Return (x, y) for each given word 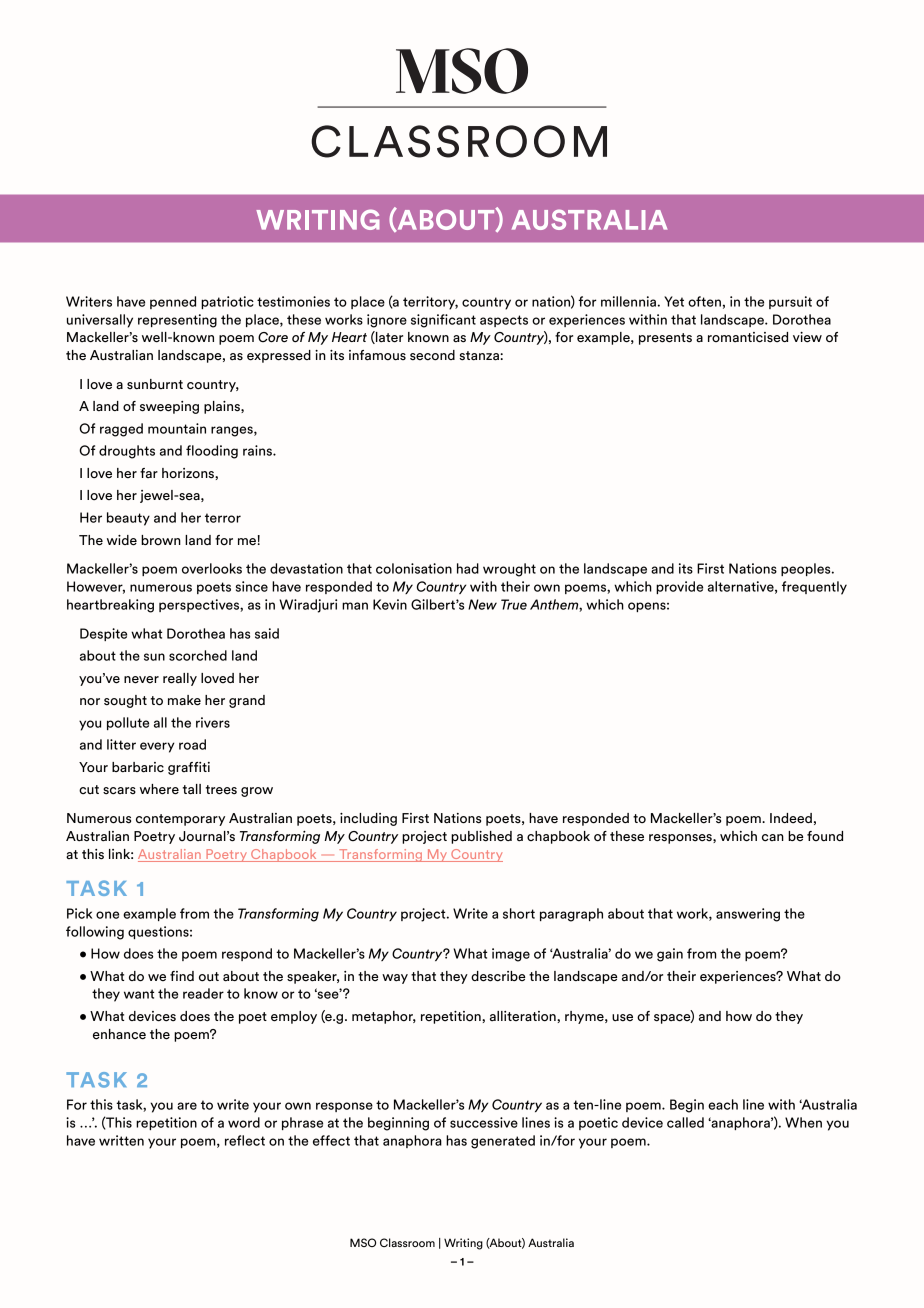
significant (443, 321)
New (482, 604)
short (519, 913)
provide (679, 587)
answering (748, 915)
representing (177, 321)
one (107, 915)
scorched (198, 655)
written (121, 1140)
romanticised (748, 337)
